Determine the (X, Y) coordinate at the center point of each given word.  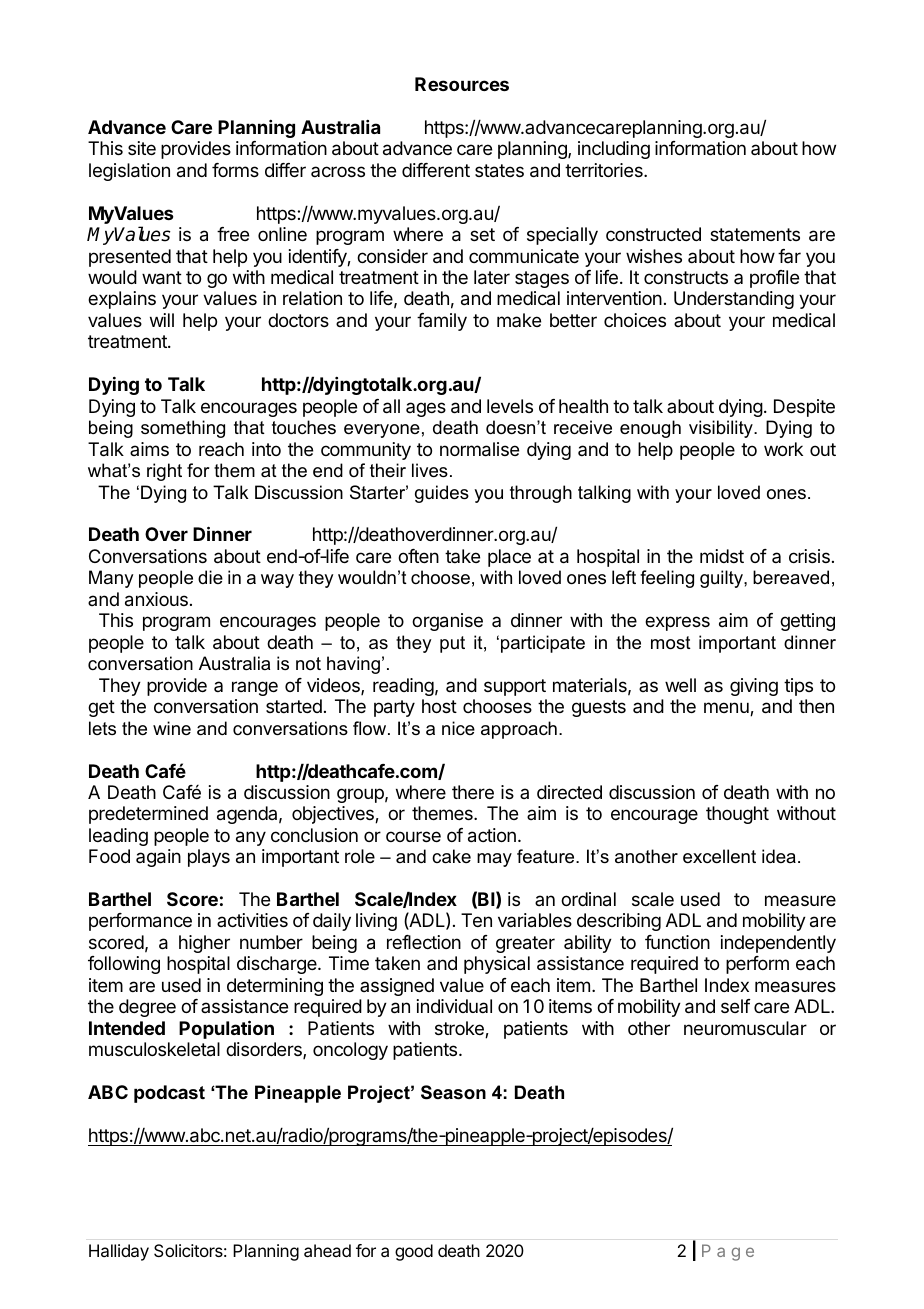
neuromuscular (745, 1028)
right (164, 472)
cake (451, 856)
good (414, 1252)
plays (209, 858)
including (614, 150)
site (142, 148)
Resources (462, 84)
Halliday (119, 1252)
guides (442, 494)
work (783, 449)
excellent (719, 856)
